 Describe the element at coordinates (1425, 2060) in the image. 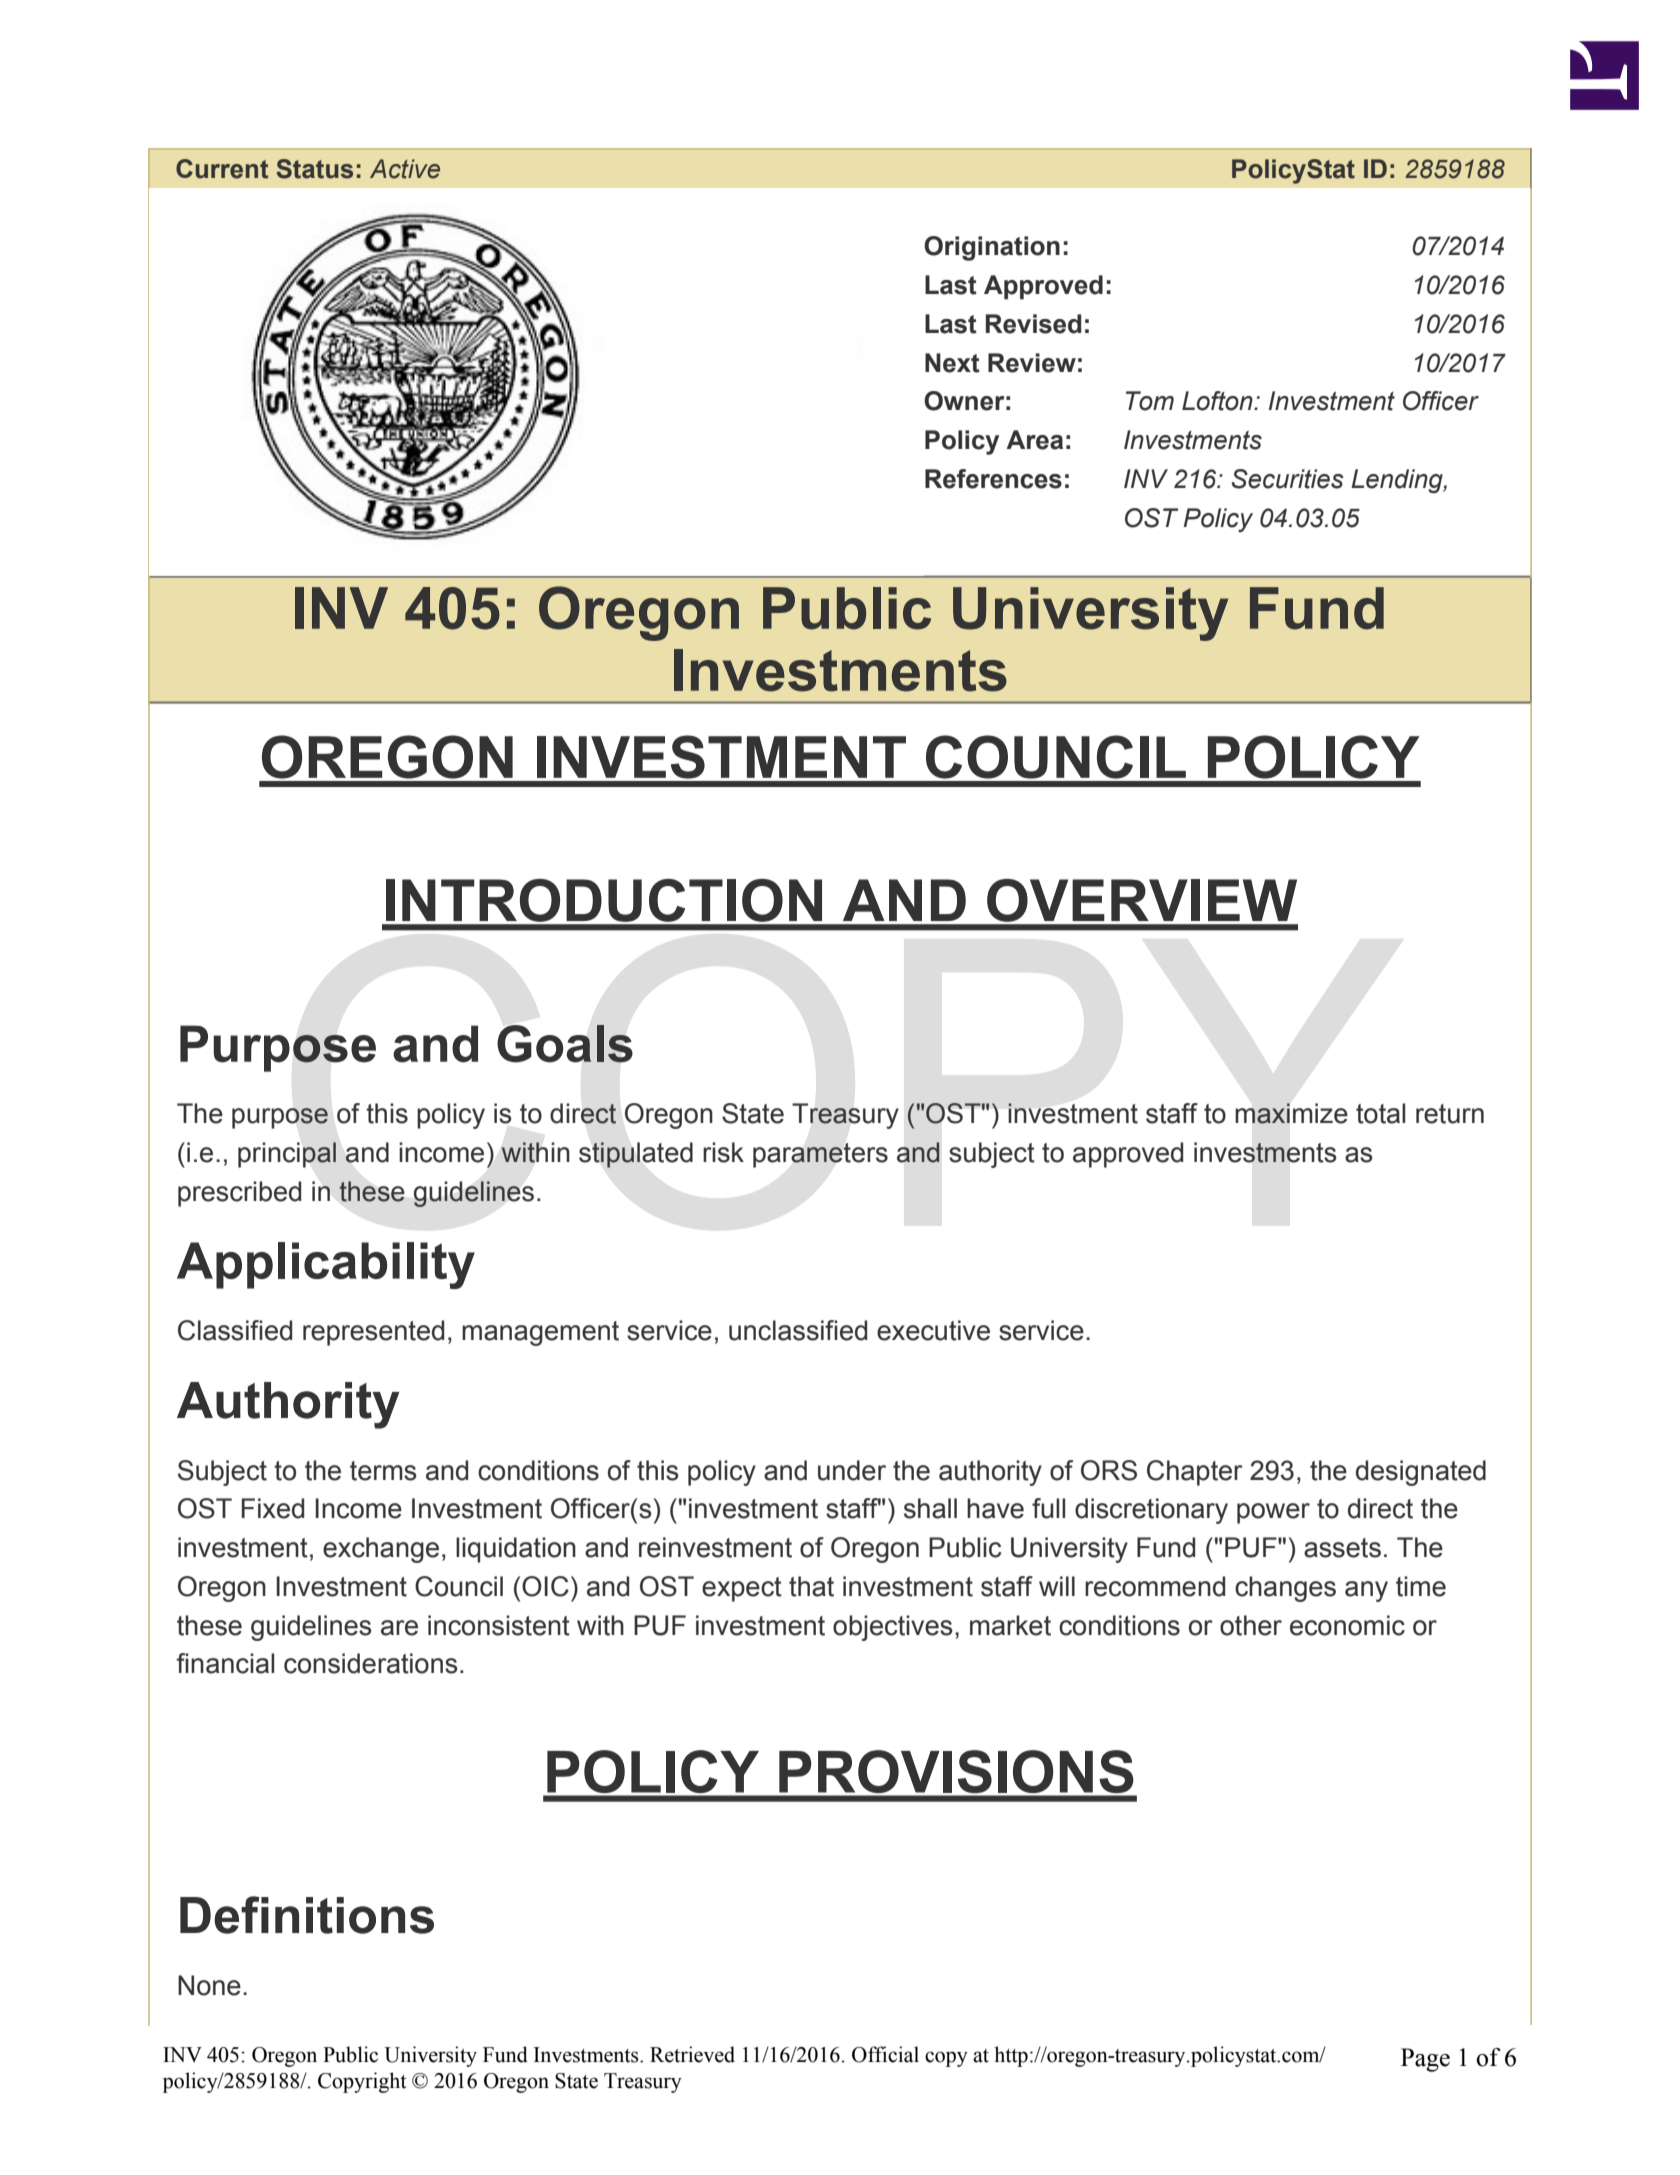

I see `Page` at that location.
